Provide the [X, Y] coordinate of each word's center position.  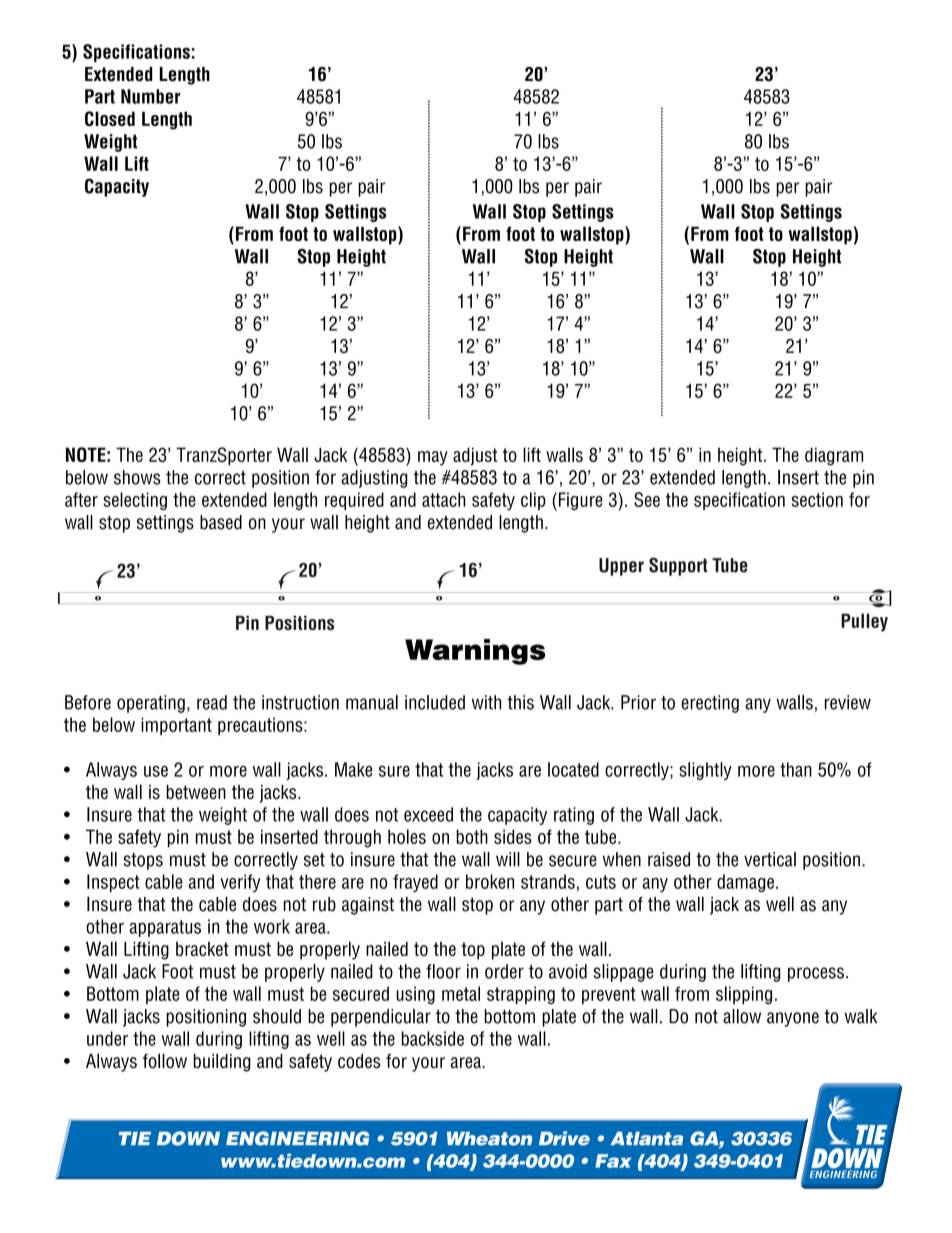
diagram [834, 456]
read [212, 702]
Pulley [864, 622]
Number [150, 96]
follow [165, 1061]
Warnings [475, 652]
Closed [110, 118]
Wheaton [489, 1139]
